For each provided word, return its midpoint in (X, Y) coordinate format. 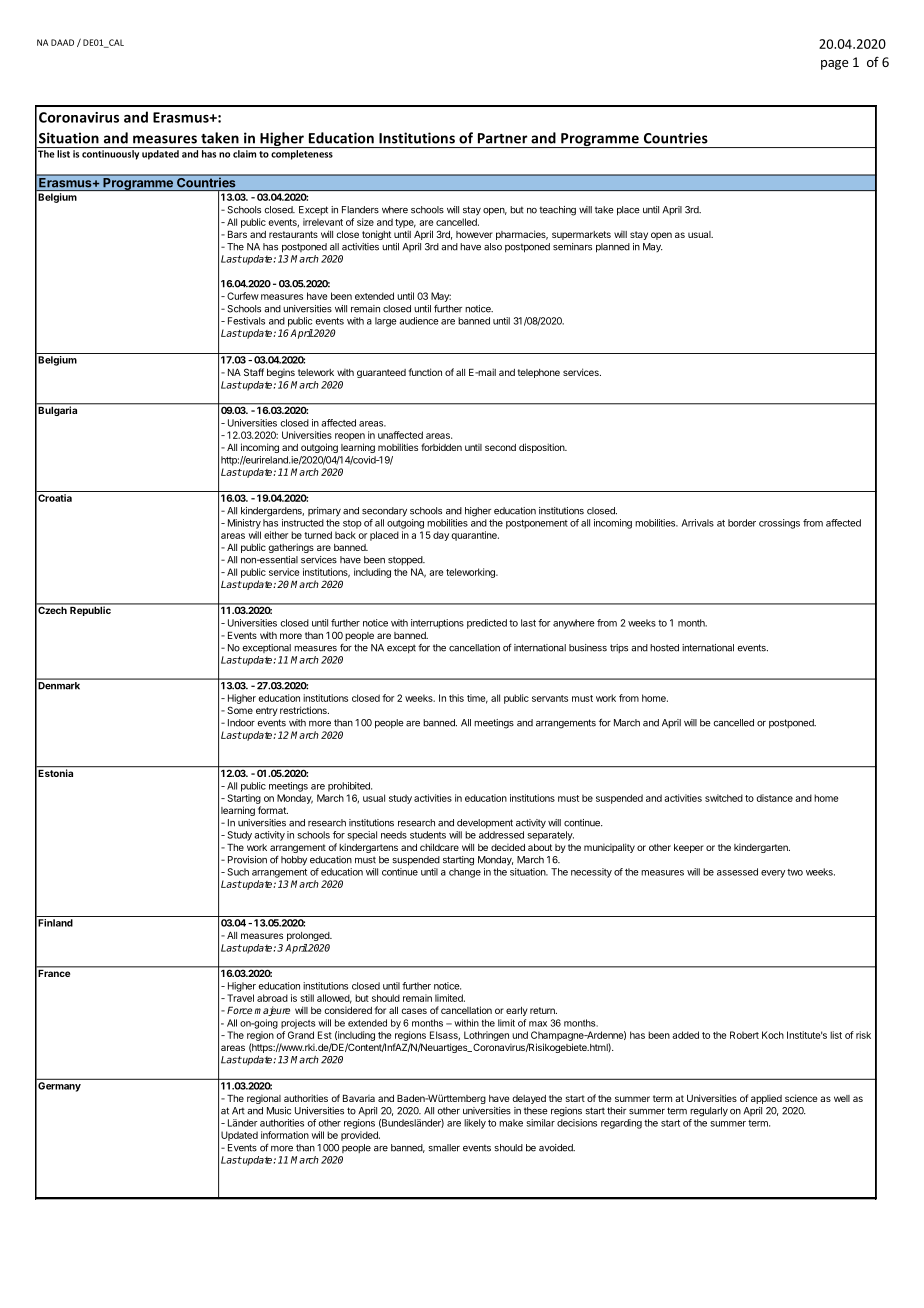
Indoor (241, 723)
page (834, 65)
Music (279, 1111)
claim (244, 154)
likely (475, 1124)
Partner (503, 138)
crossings (779, 524)
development (485, 824)
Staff (254, 372)
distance (775, 798)
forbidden (441, 447)
